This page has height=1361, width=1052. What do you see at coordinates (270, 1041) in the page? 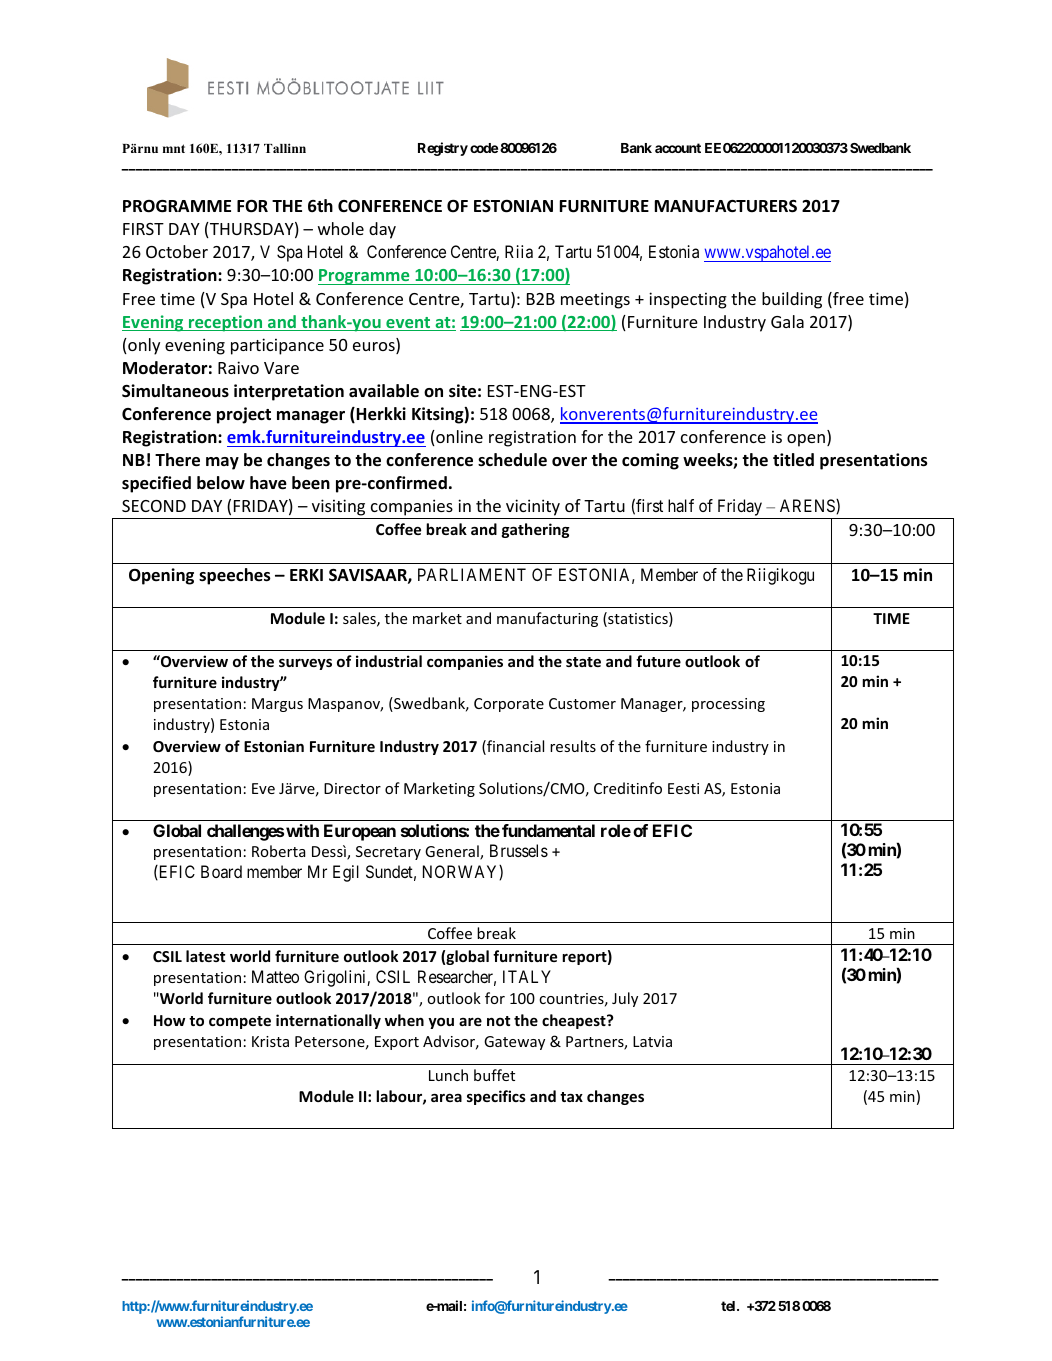
I see `Krista` at bounding box center [270, 1041].
